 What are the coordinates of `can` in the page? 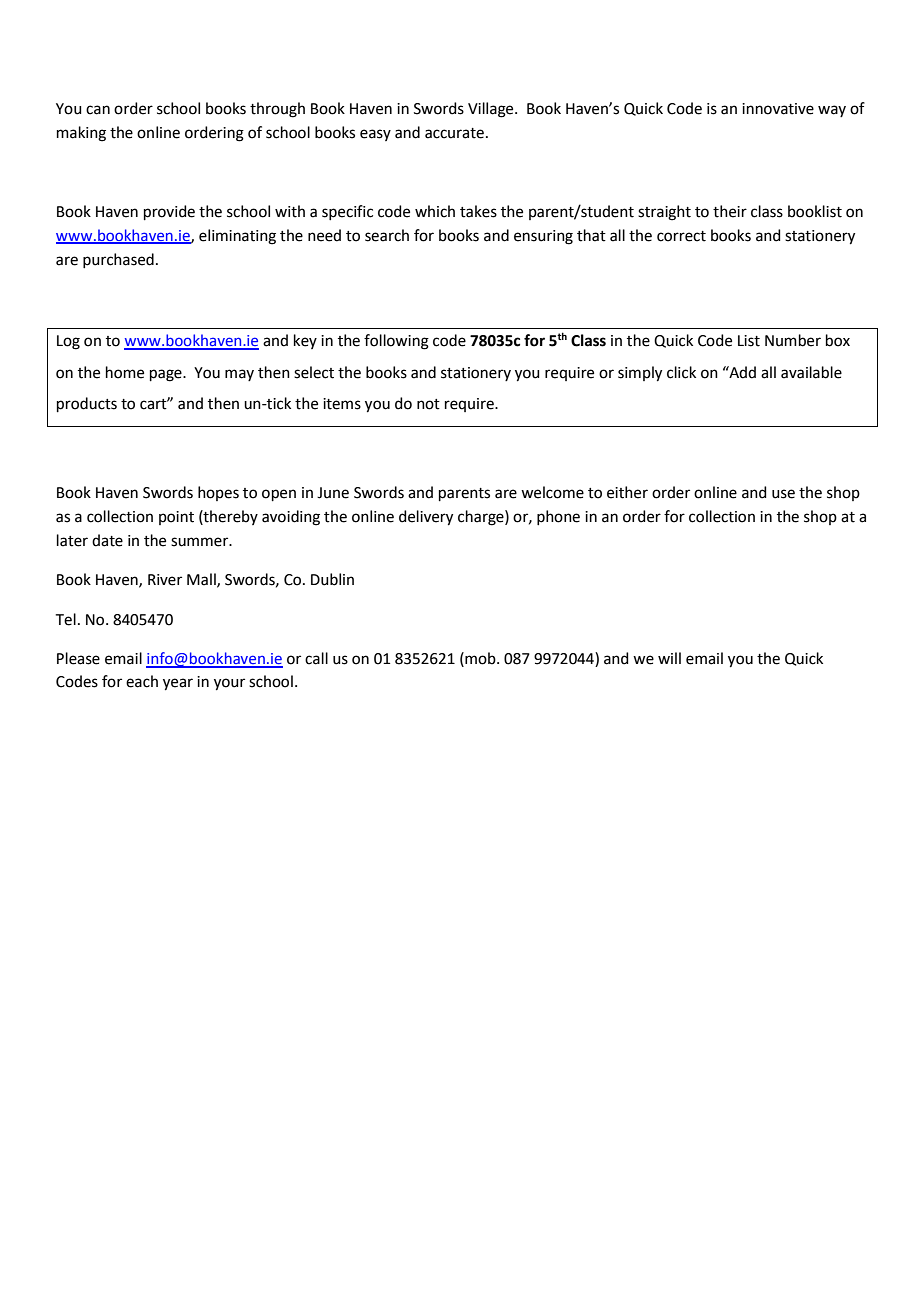 It's located at (98, 110).
